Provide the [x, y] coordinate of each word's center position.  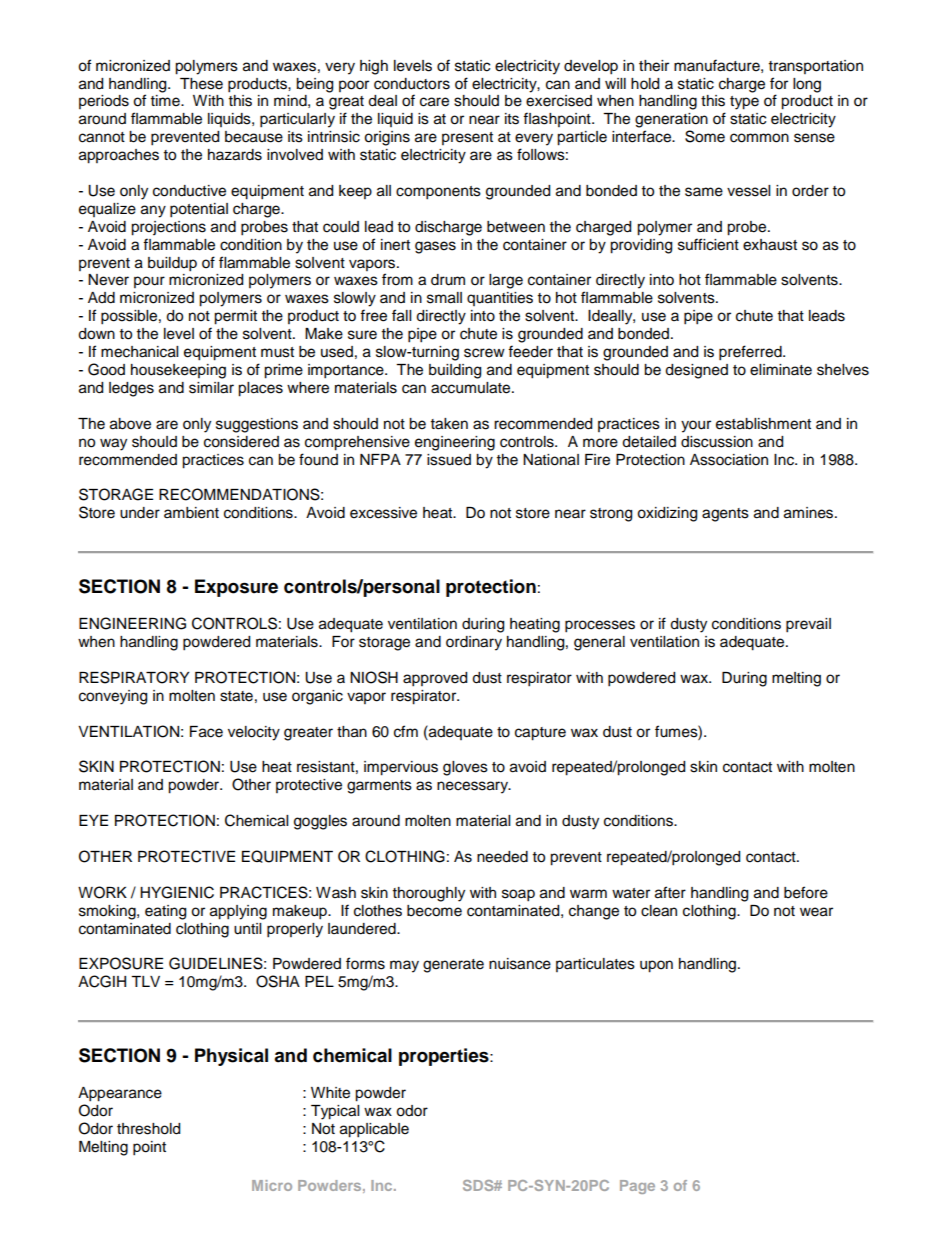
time [166, 101]
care [434, 102]
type [744, 103]
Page [637, 1187]
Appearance [120, 1094]
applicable [374, 1130]
